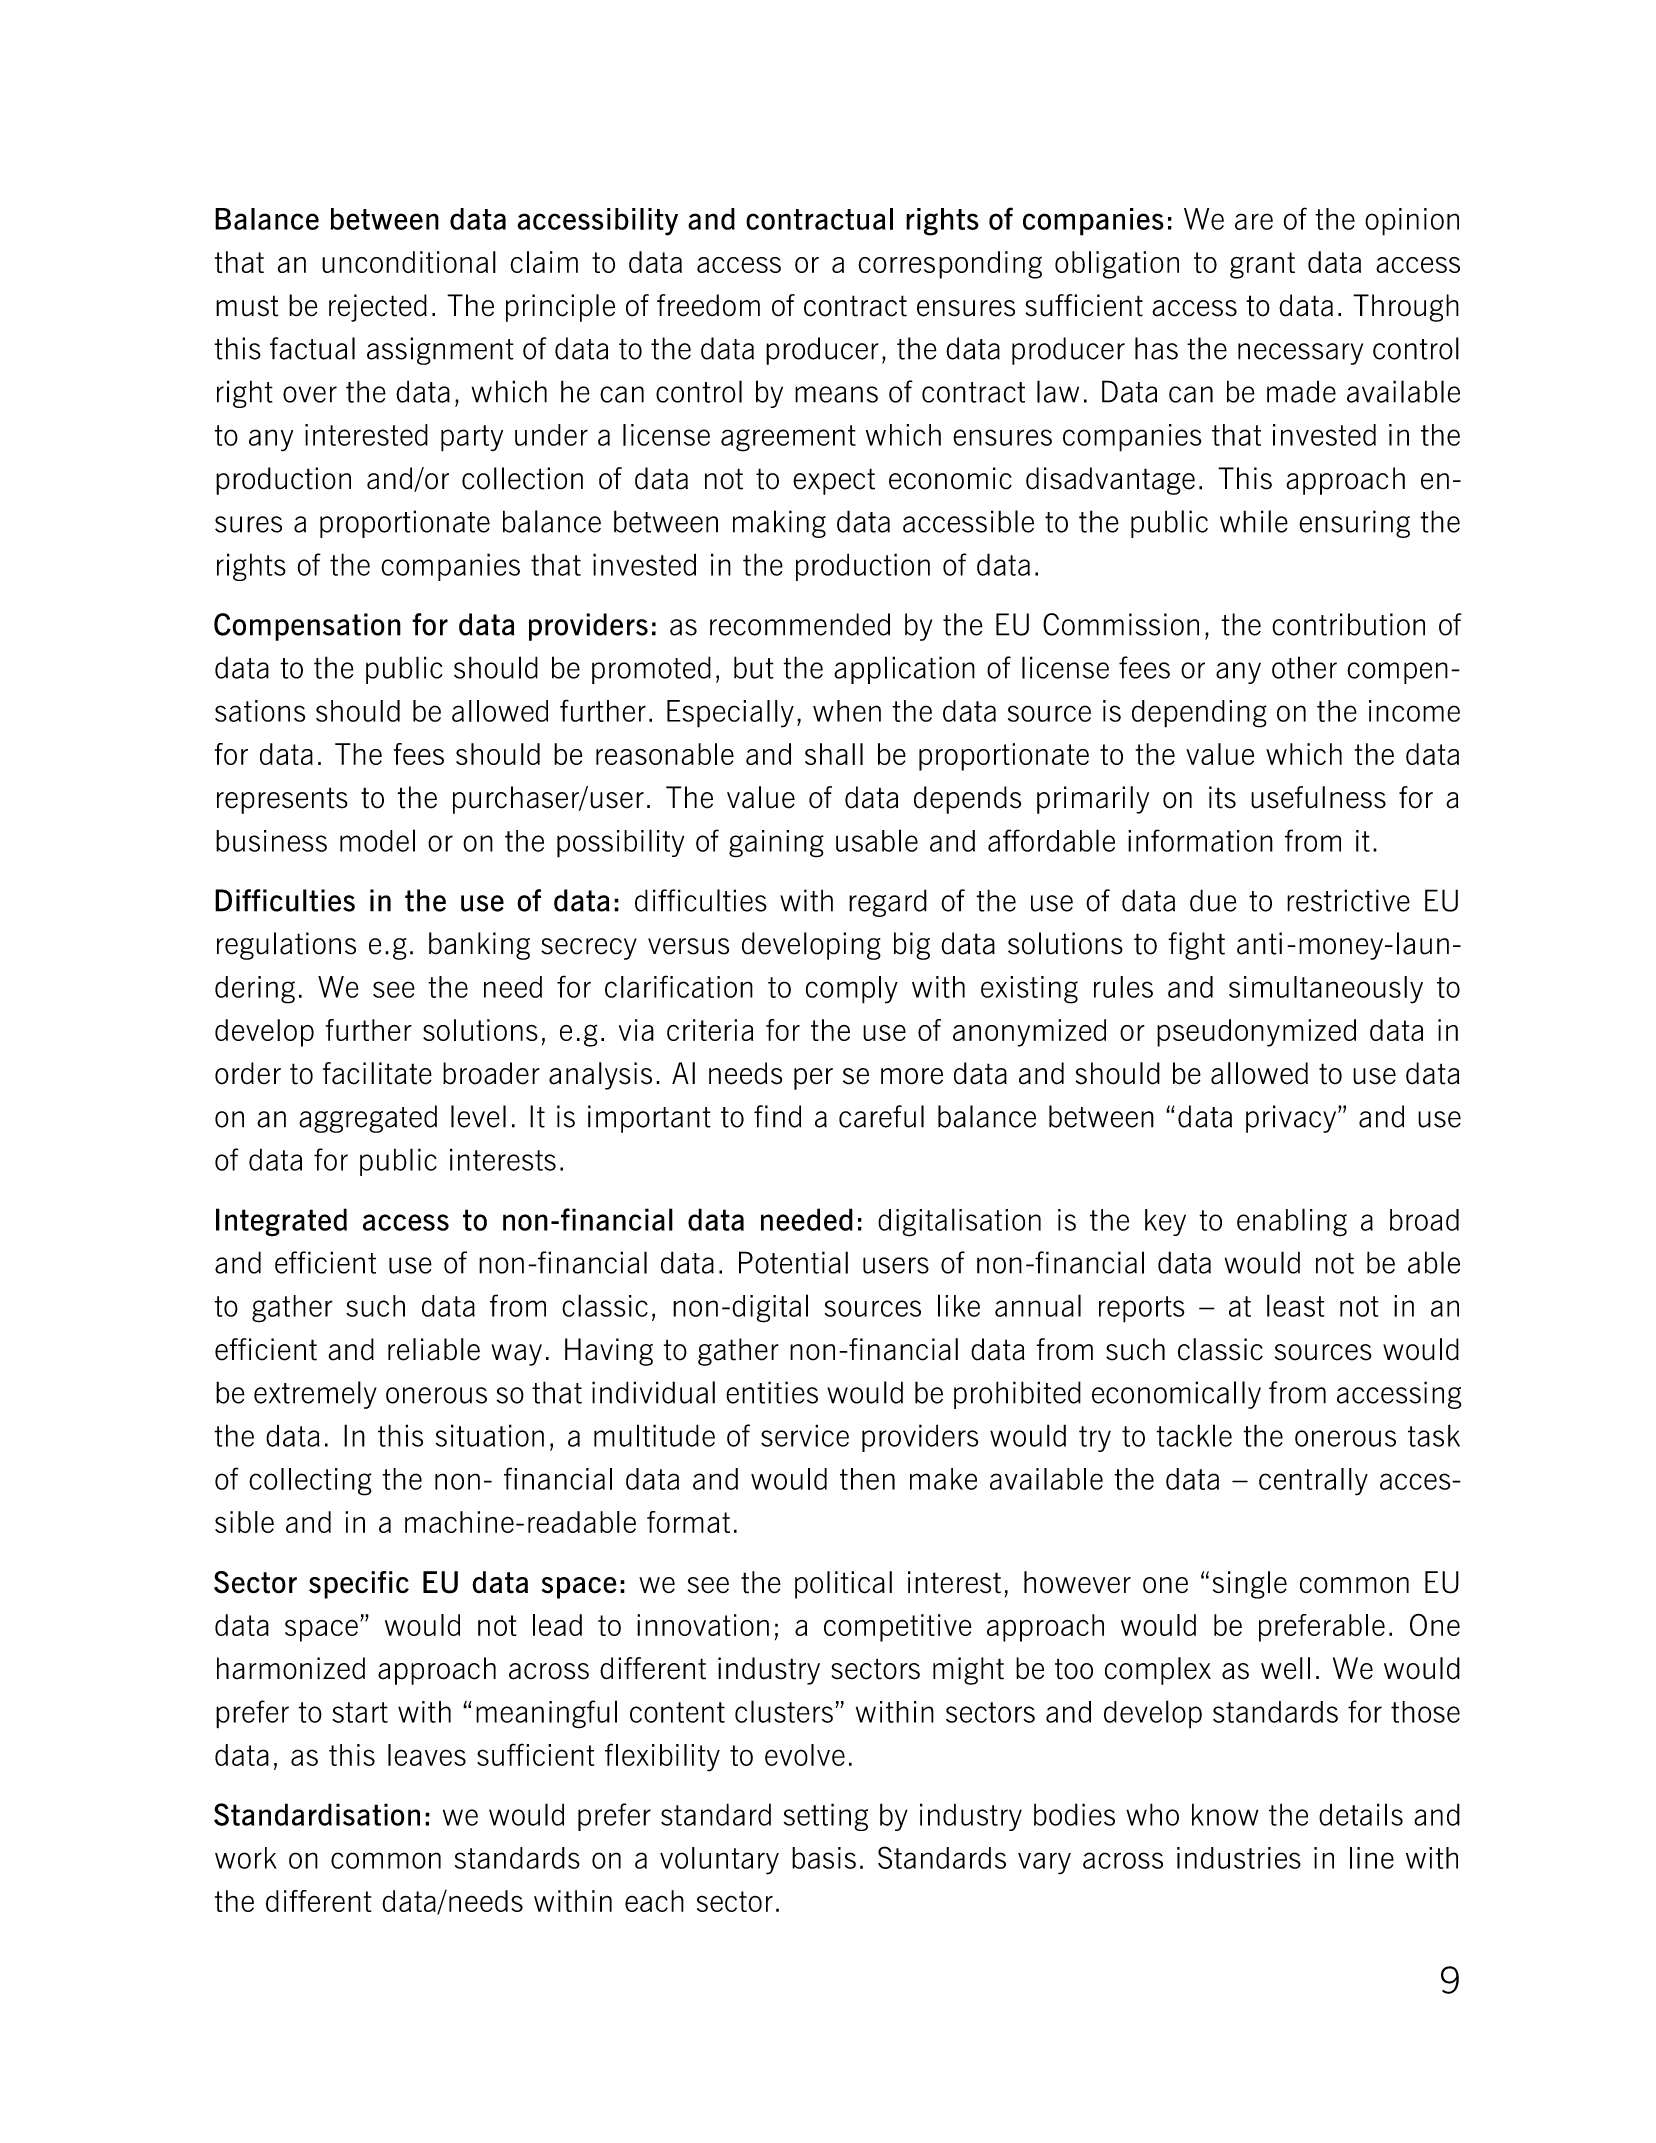 The height and width of the document is (2143, 1656). I want to click on per, so click(813, 1079).
